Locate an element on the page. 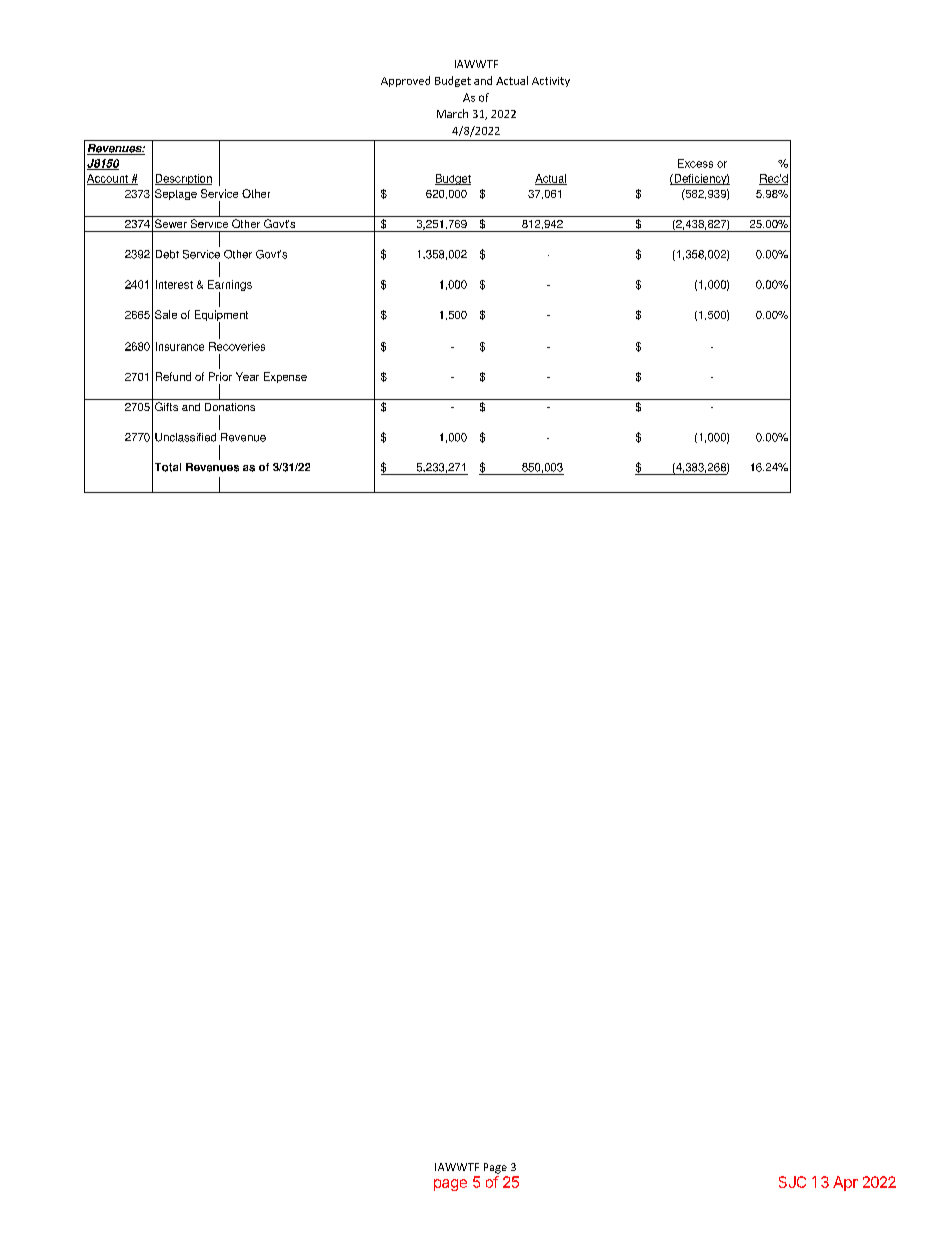 This document has width=952, height=1233. Unclassified is located at coordinates (185, 437).
